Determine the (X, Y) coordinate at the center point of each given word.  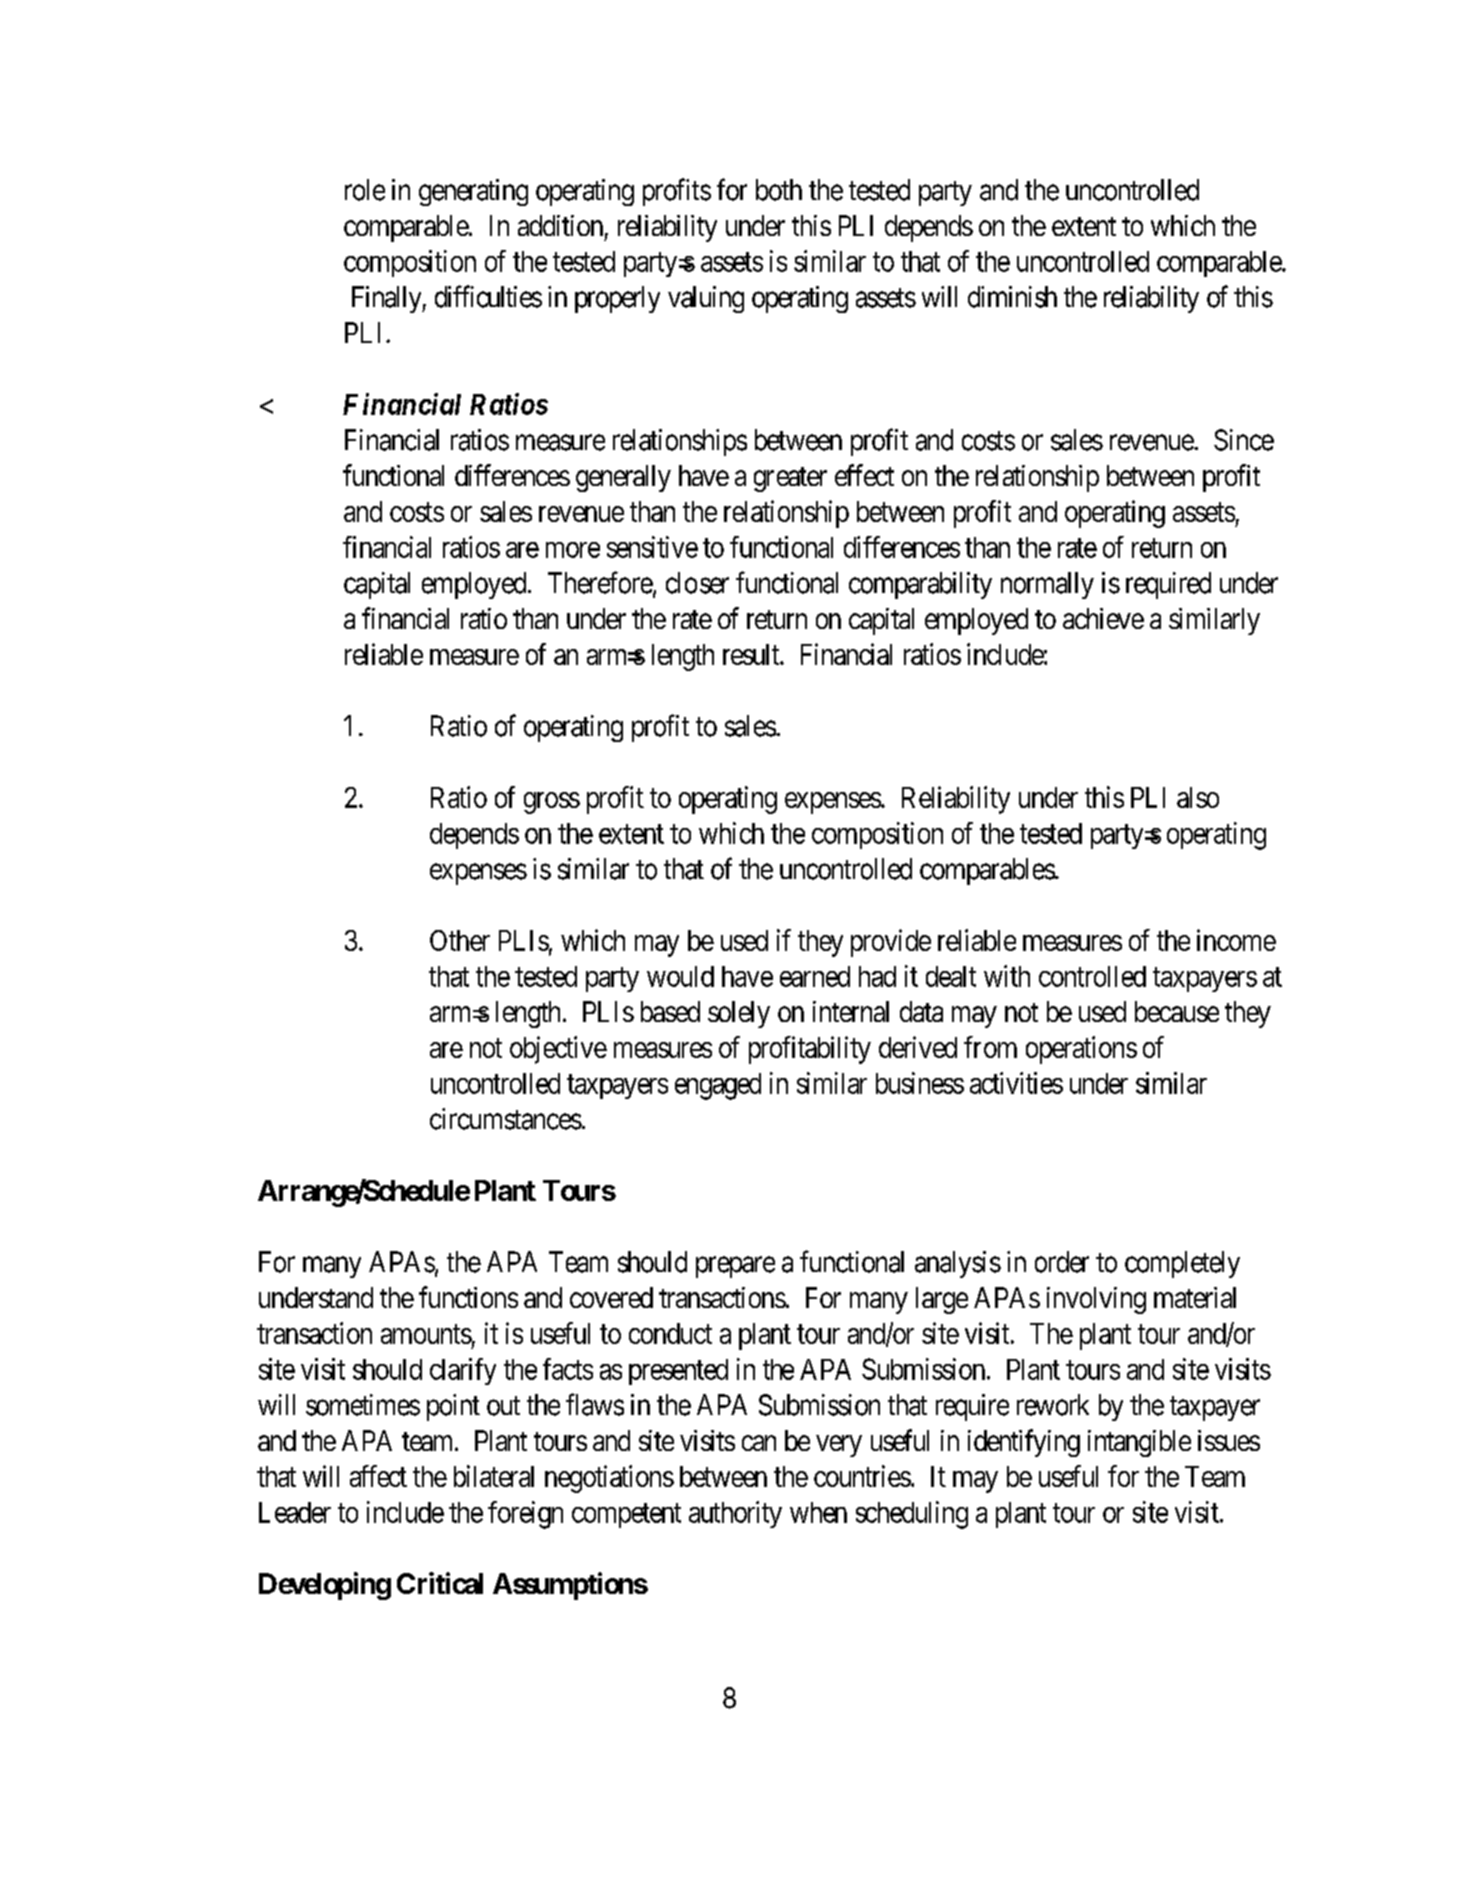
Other (460, 940)
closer (697, 583)
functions (468, 1297)
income (1236, 940)
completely (1182, 1264)
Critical (440, 1583)
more (573, 550)
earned (815, 976)
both (779, 190)
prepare (735, 1267)
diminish (1012, 297)
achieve (1103, 618)
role (365, 190)
